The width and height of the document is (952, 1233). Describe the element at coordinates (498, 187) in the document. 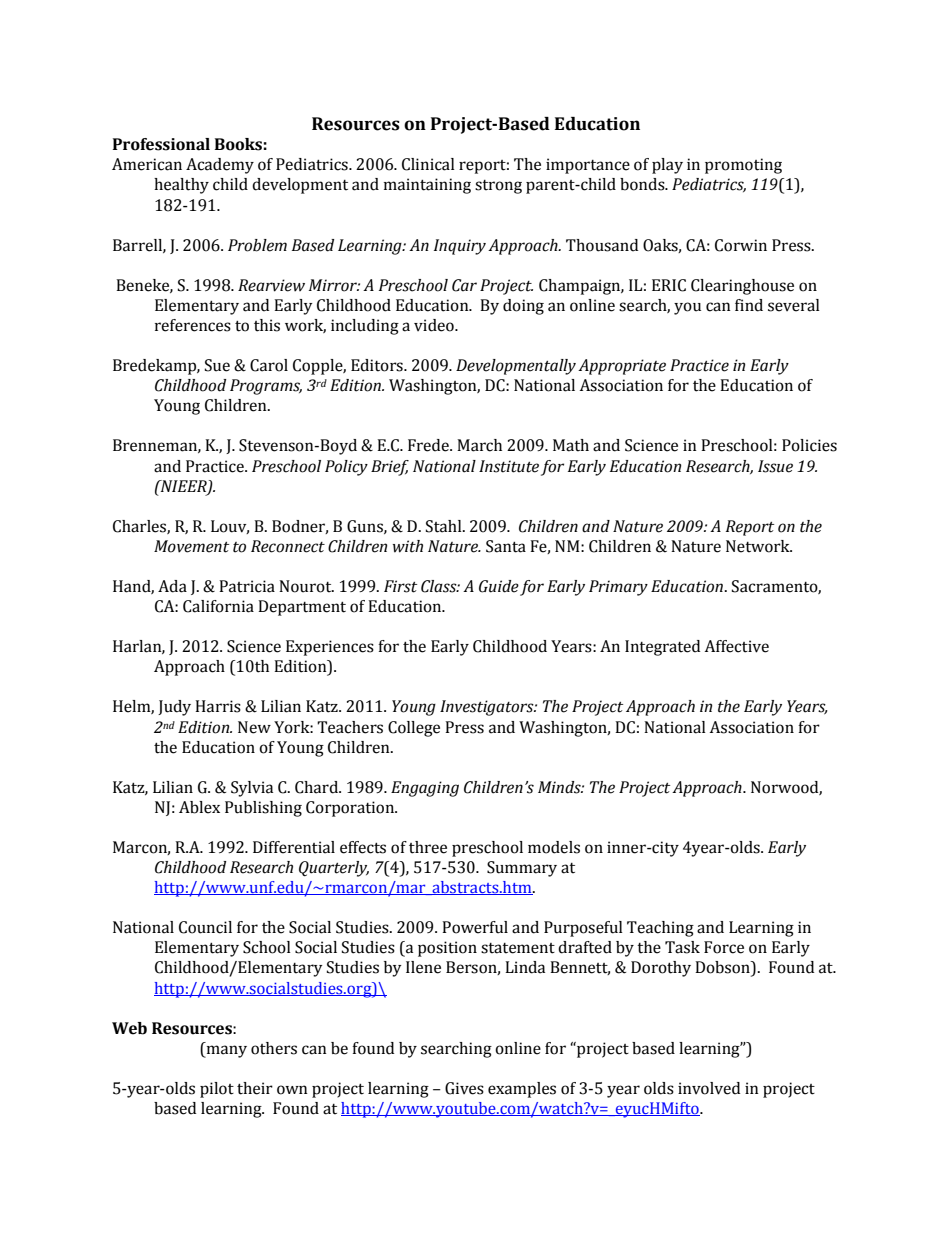

I see `strong` at that location.
